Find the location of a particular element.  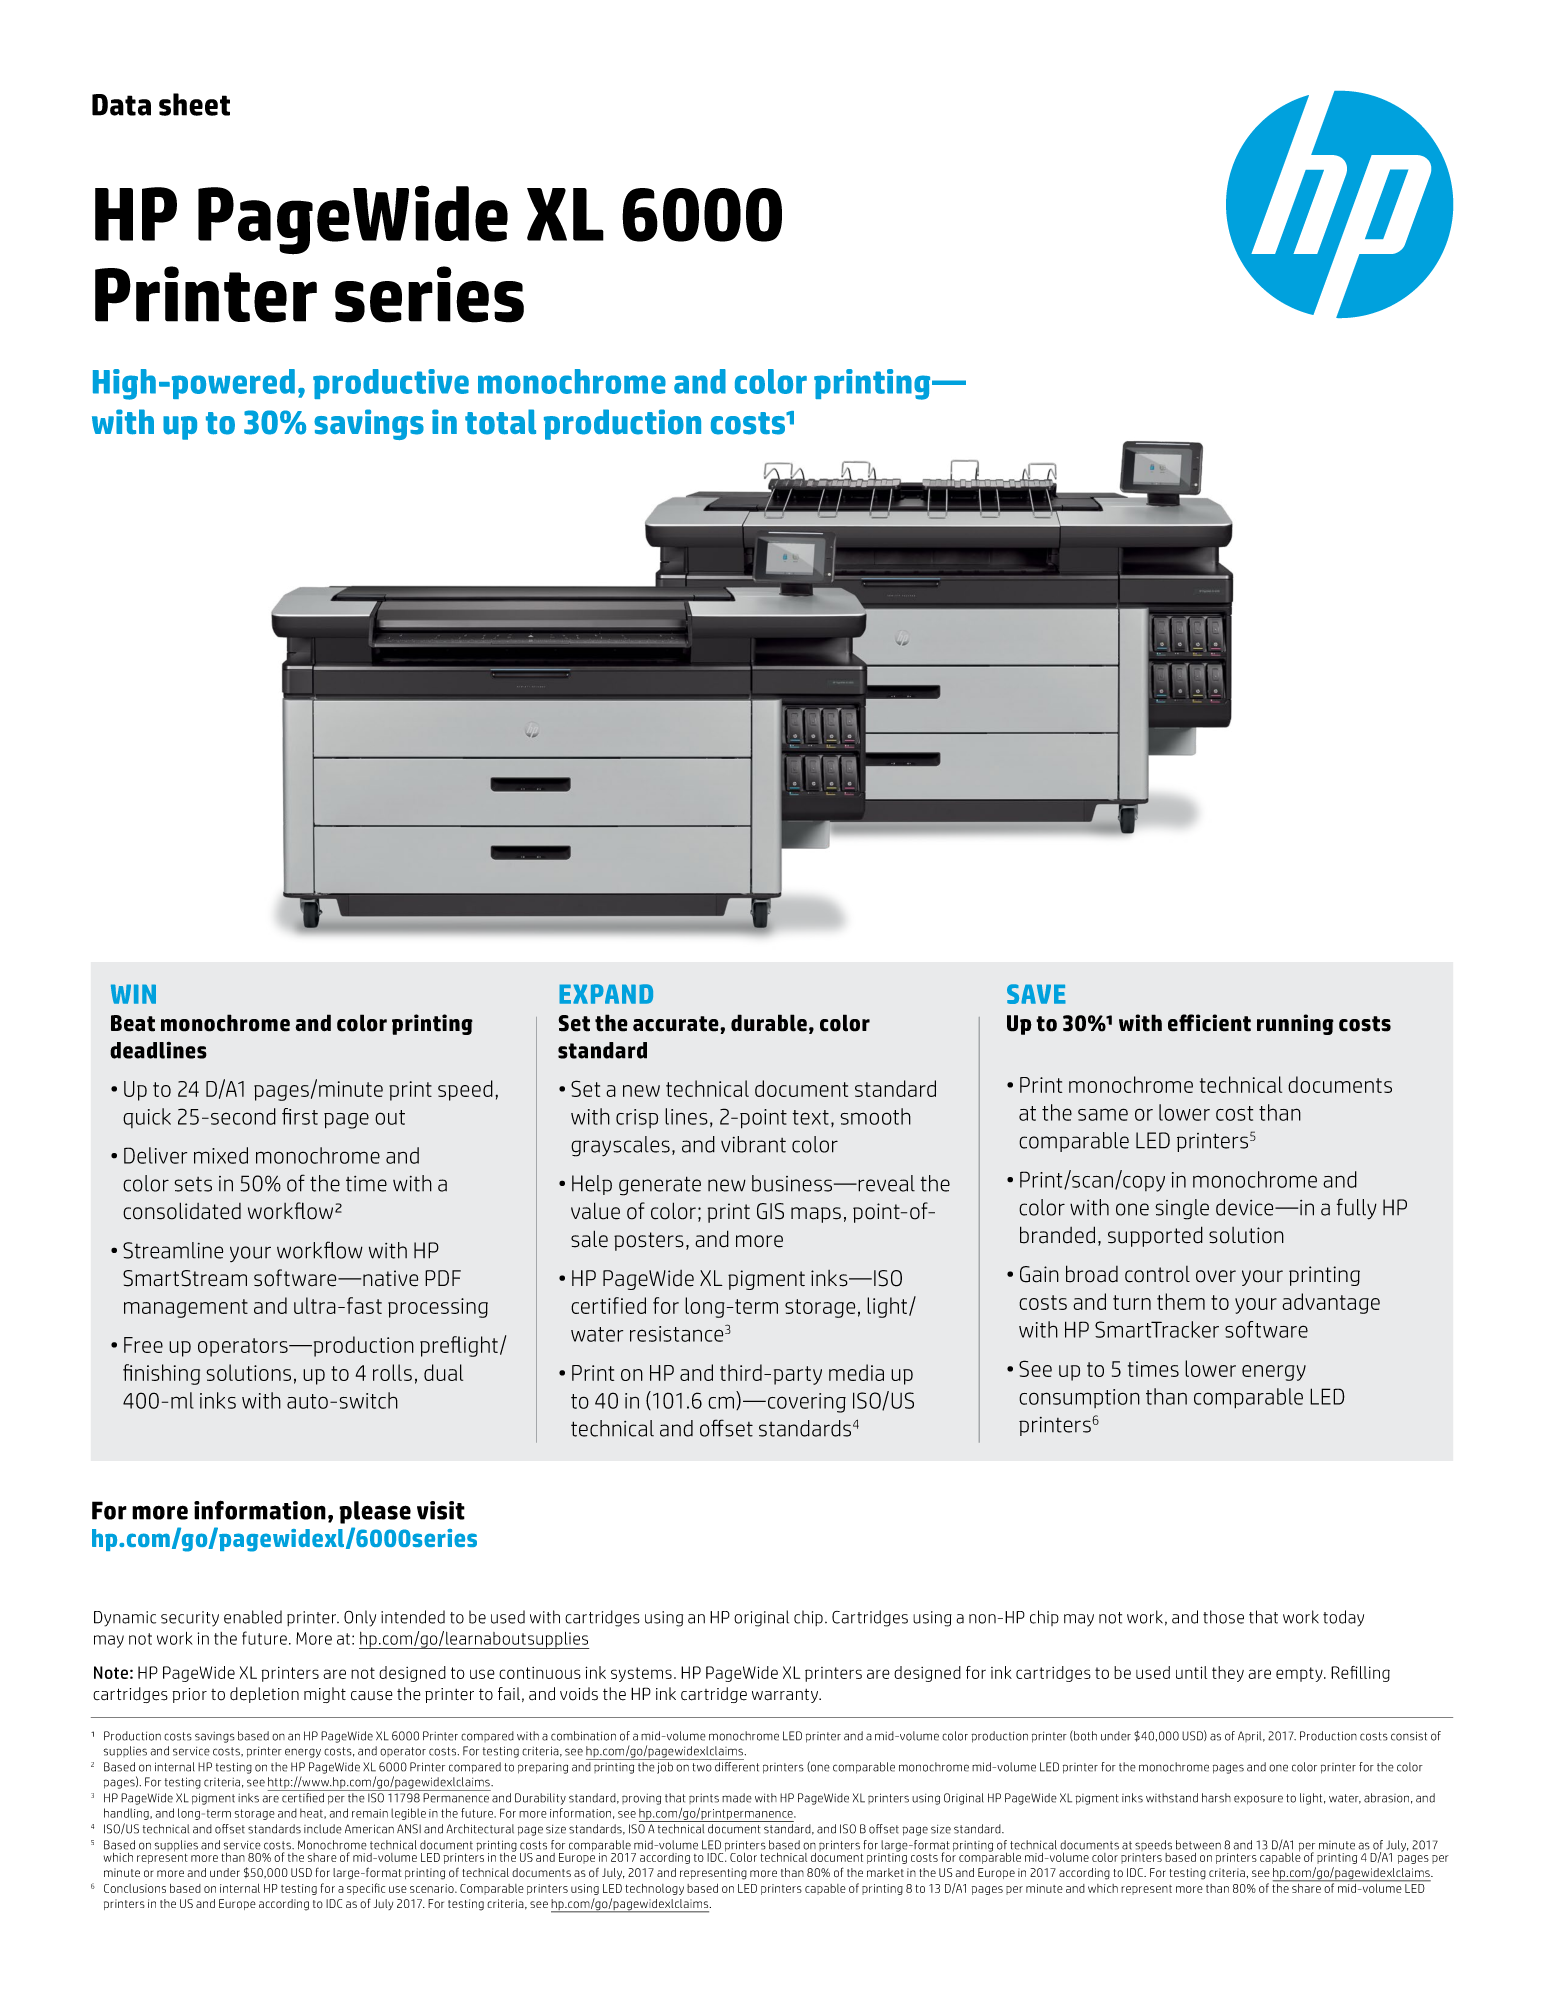

WIN is located at coordinates (133, 994).
